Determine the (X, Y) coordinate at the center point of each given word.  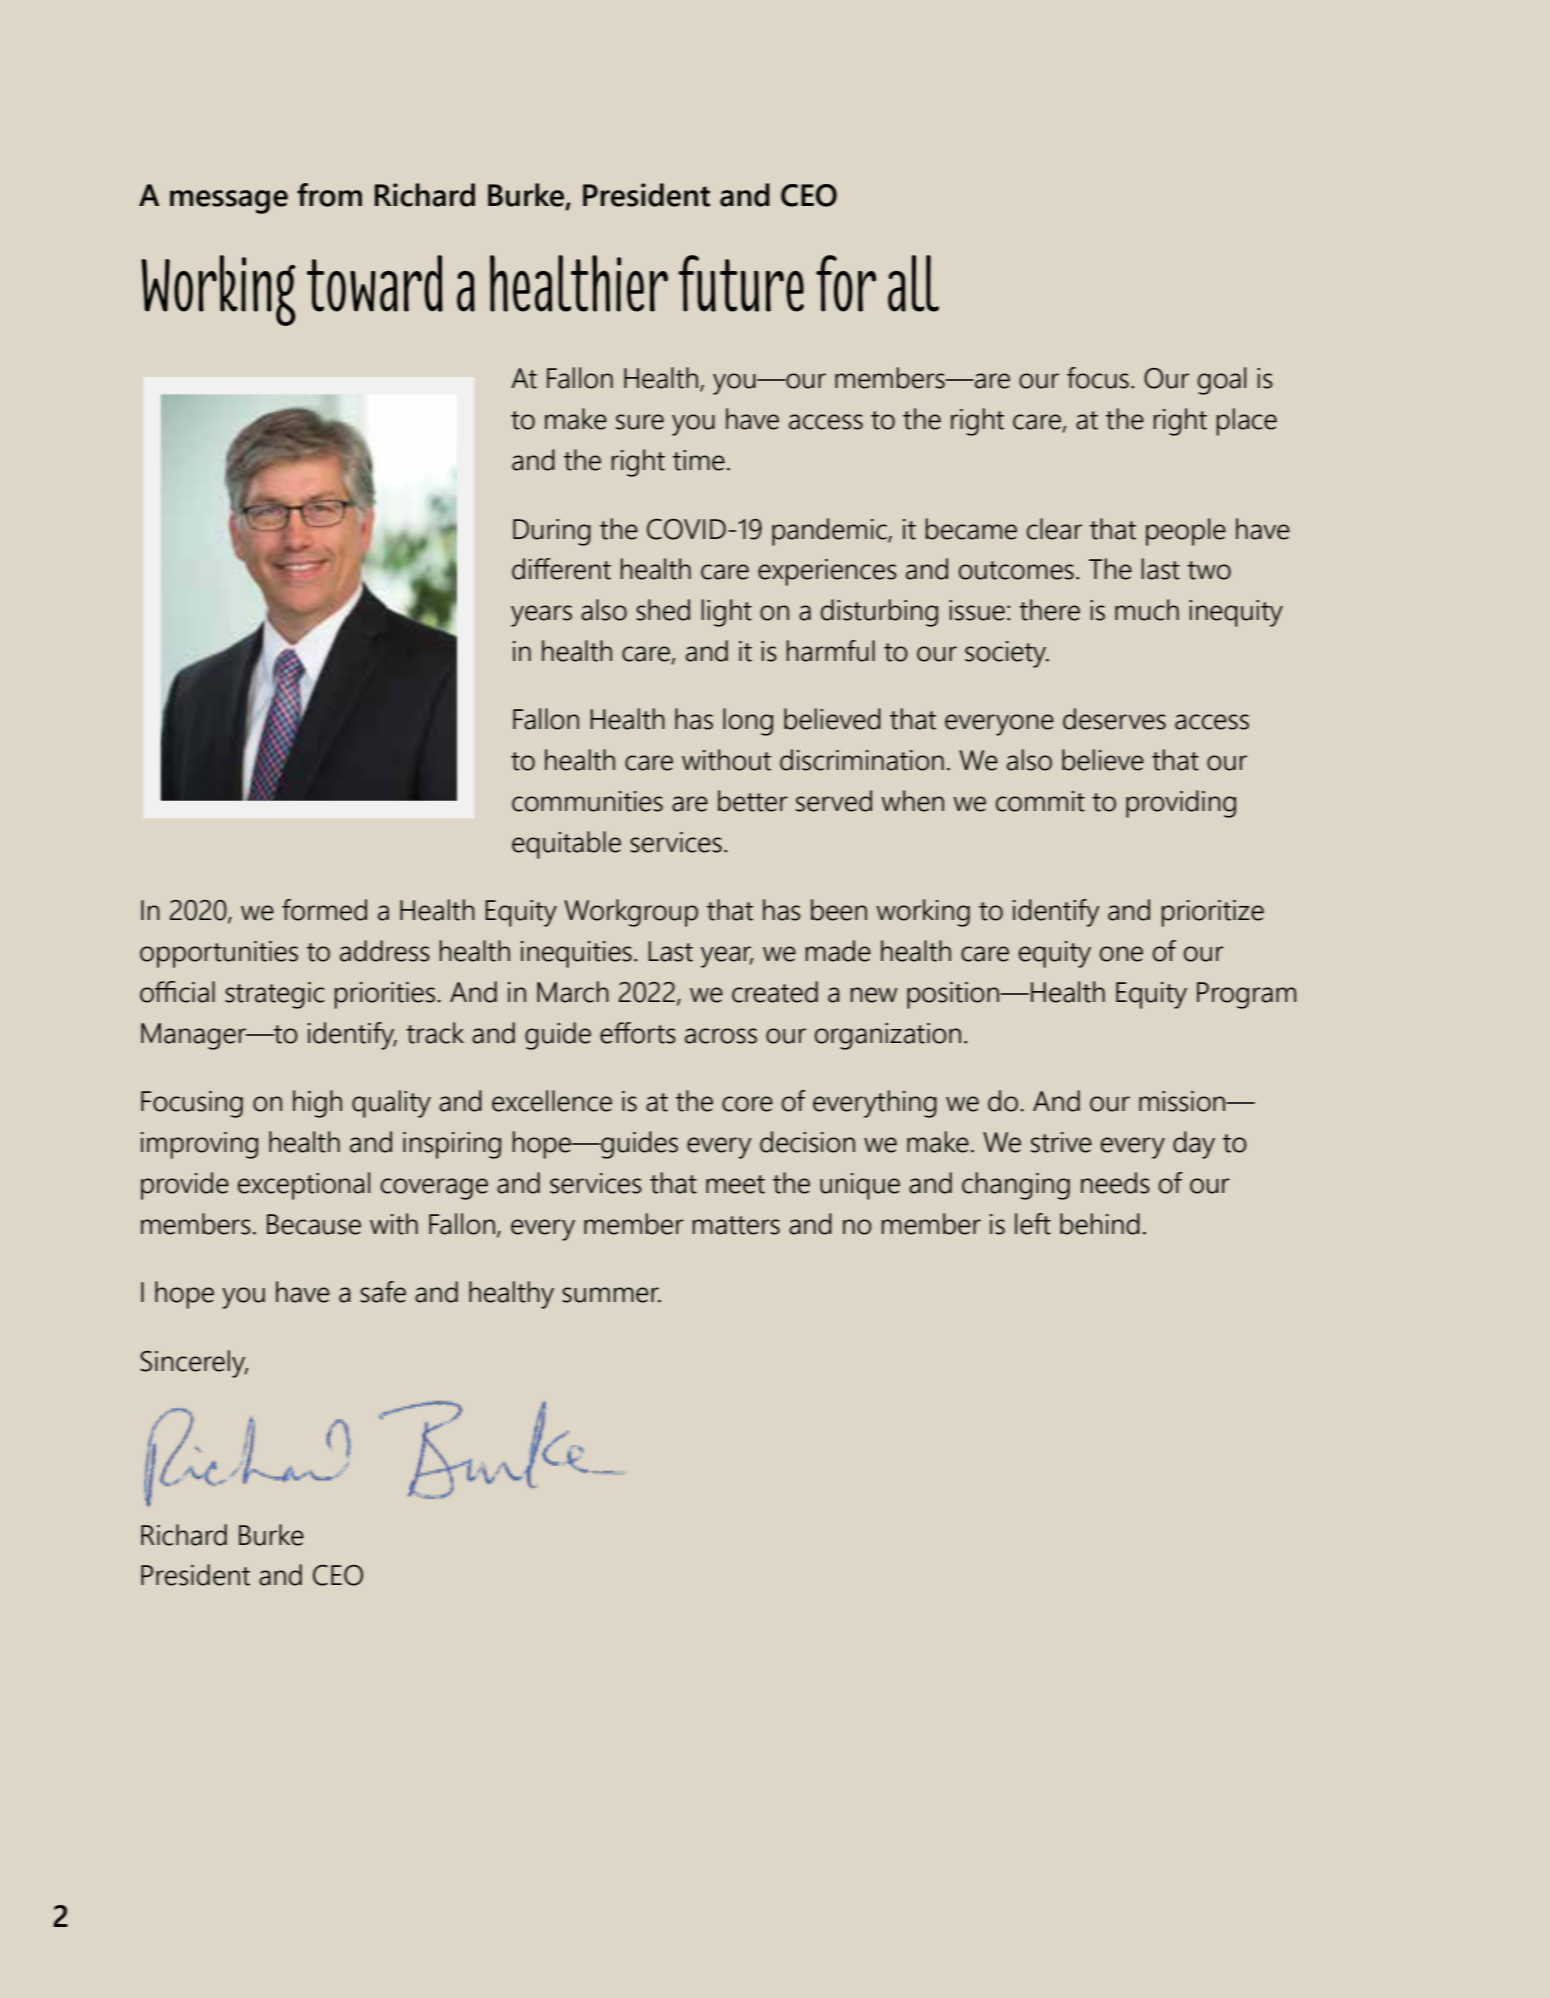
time (699, 460)
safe (383, 1292)
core (747, 1104)
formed (324, 910)
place (1247, 422)
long (748, 722)
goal (1222, 381)
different (561, 569)
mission (1183, 1101)
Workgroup (631, 913)
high (317, 1104)
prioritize (1213, 913)
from (329, 195)
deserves (1114, 719)
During (552, 532)
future (741, 283)
